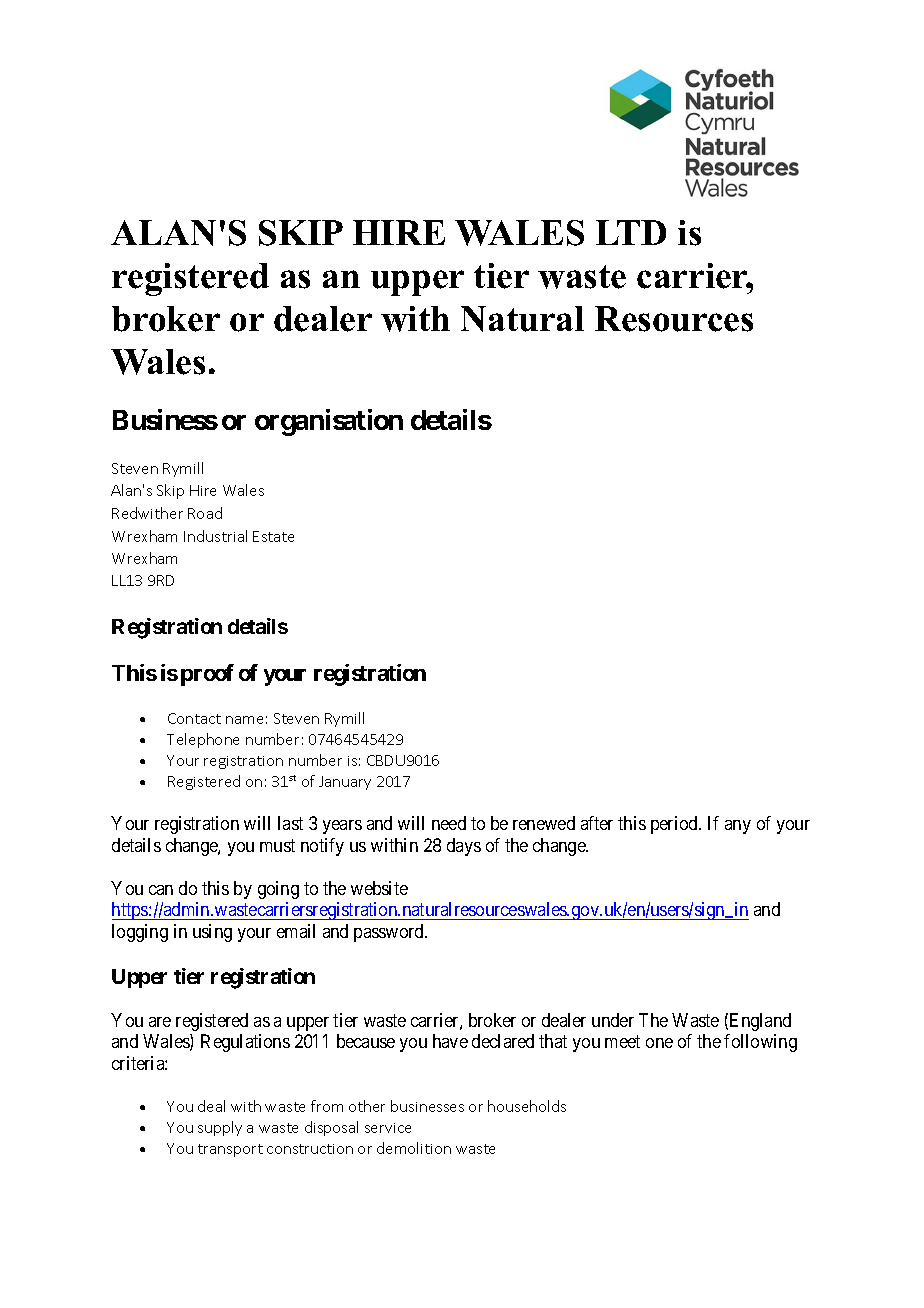 The height and width of the image is (1308, 924). I want to click on using, so click(212, 933).
